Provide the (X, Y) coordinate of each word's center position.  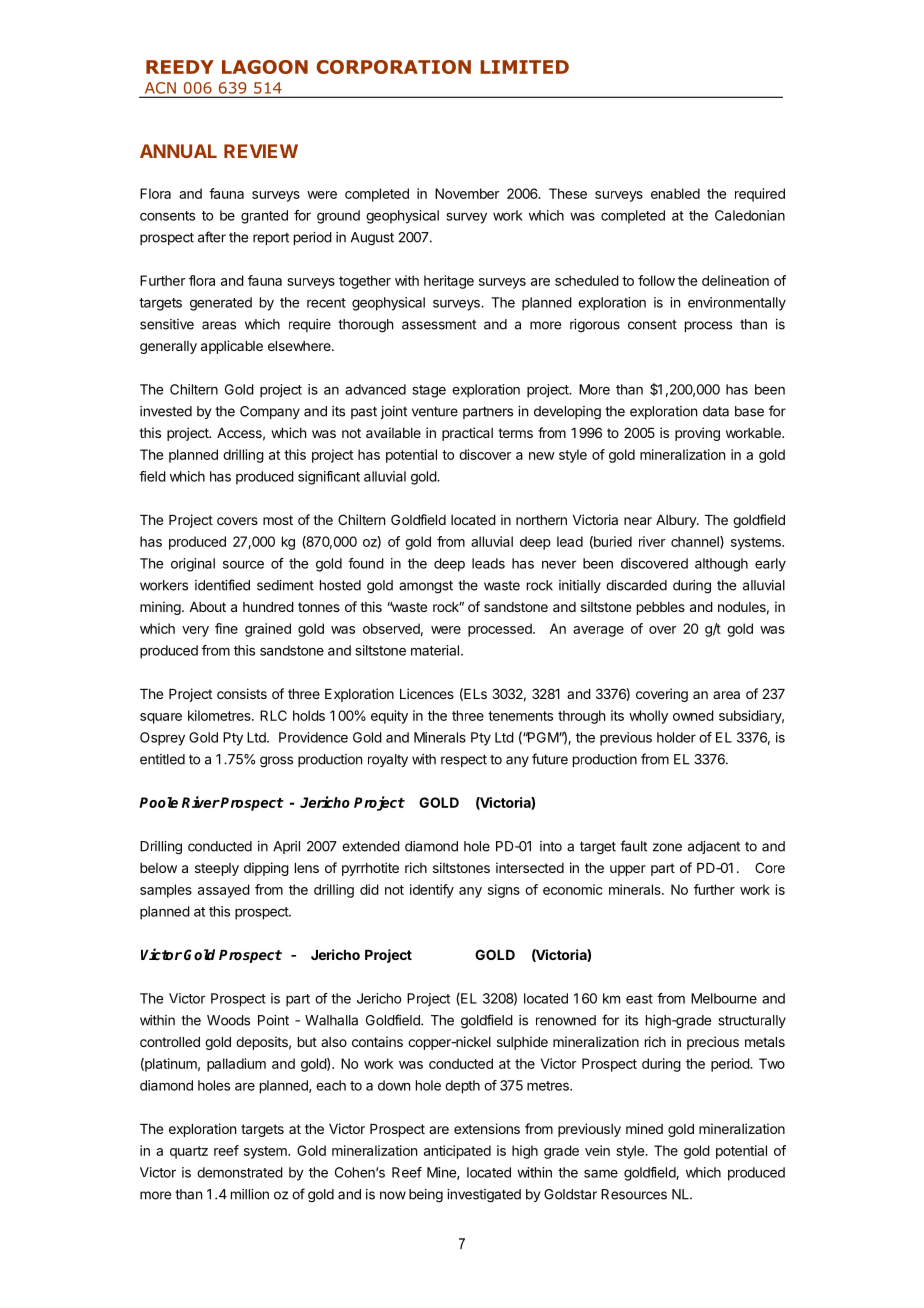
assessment (439, 325)
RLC (273, 715)
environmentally (737, 304)
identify (432, 891)
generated (221, 304)
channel (696, 542)
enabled (675, 193)
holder (676, 737)
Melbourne (724, 998)
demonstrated (240, 1172)
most (278, 520)
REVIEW (261, 151)
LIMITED (524, 67)
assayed (224, 891)
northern (541, 520)
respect (464, 760)
